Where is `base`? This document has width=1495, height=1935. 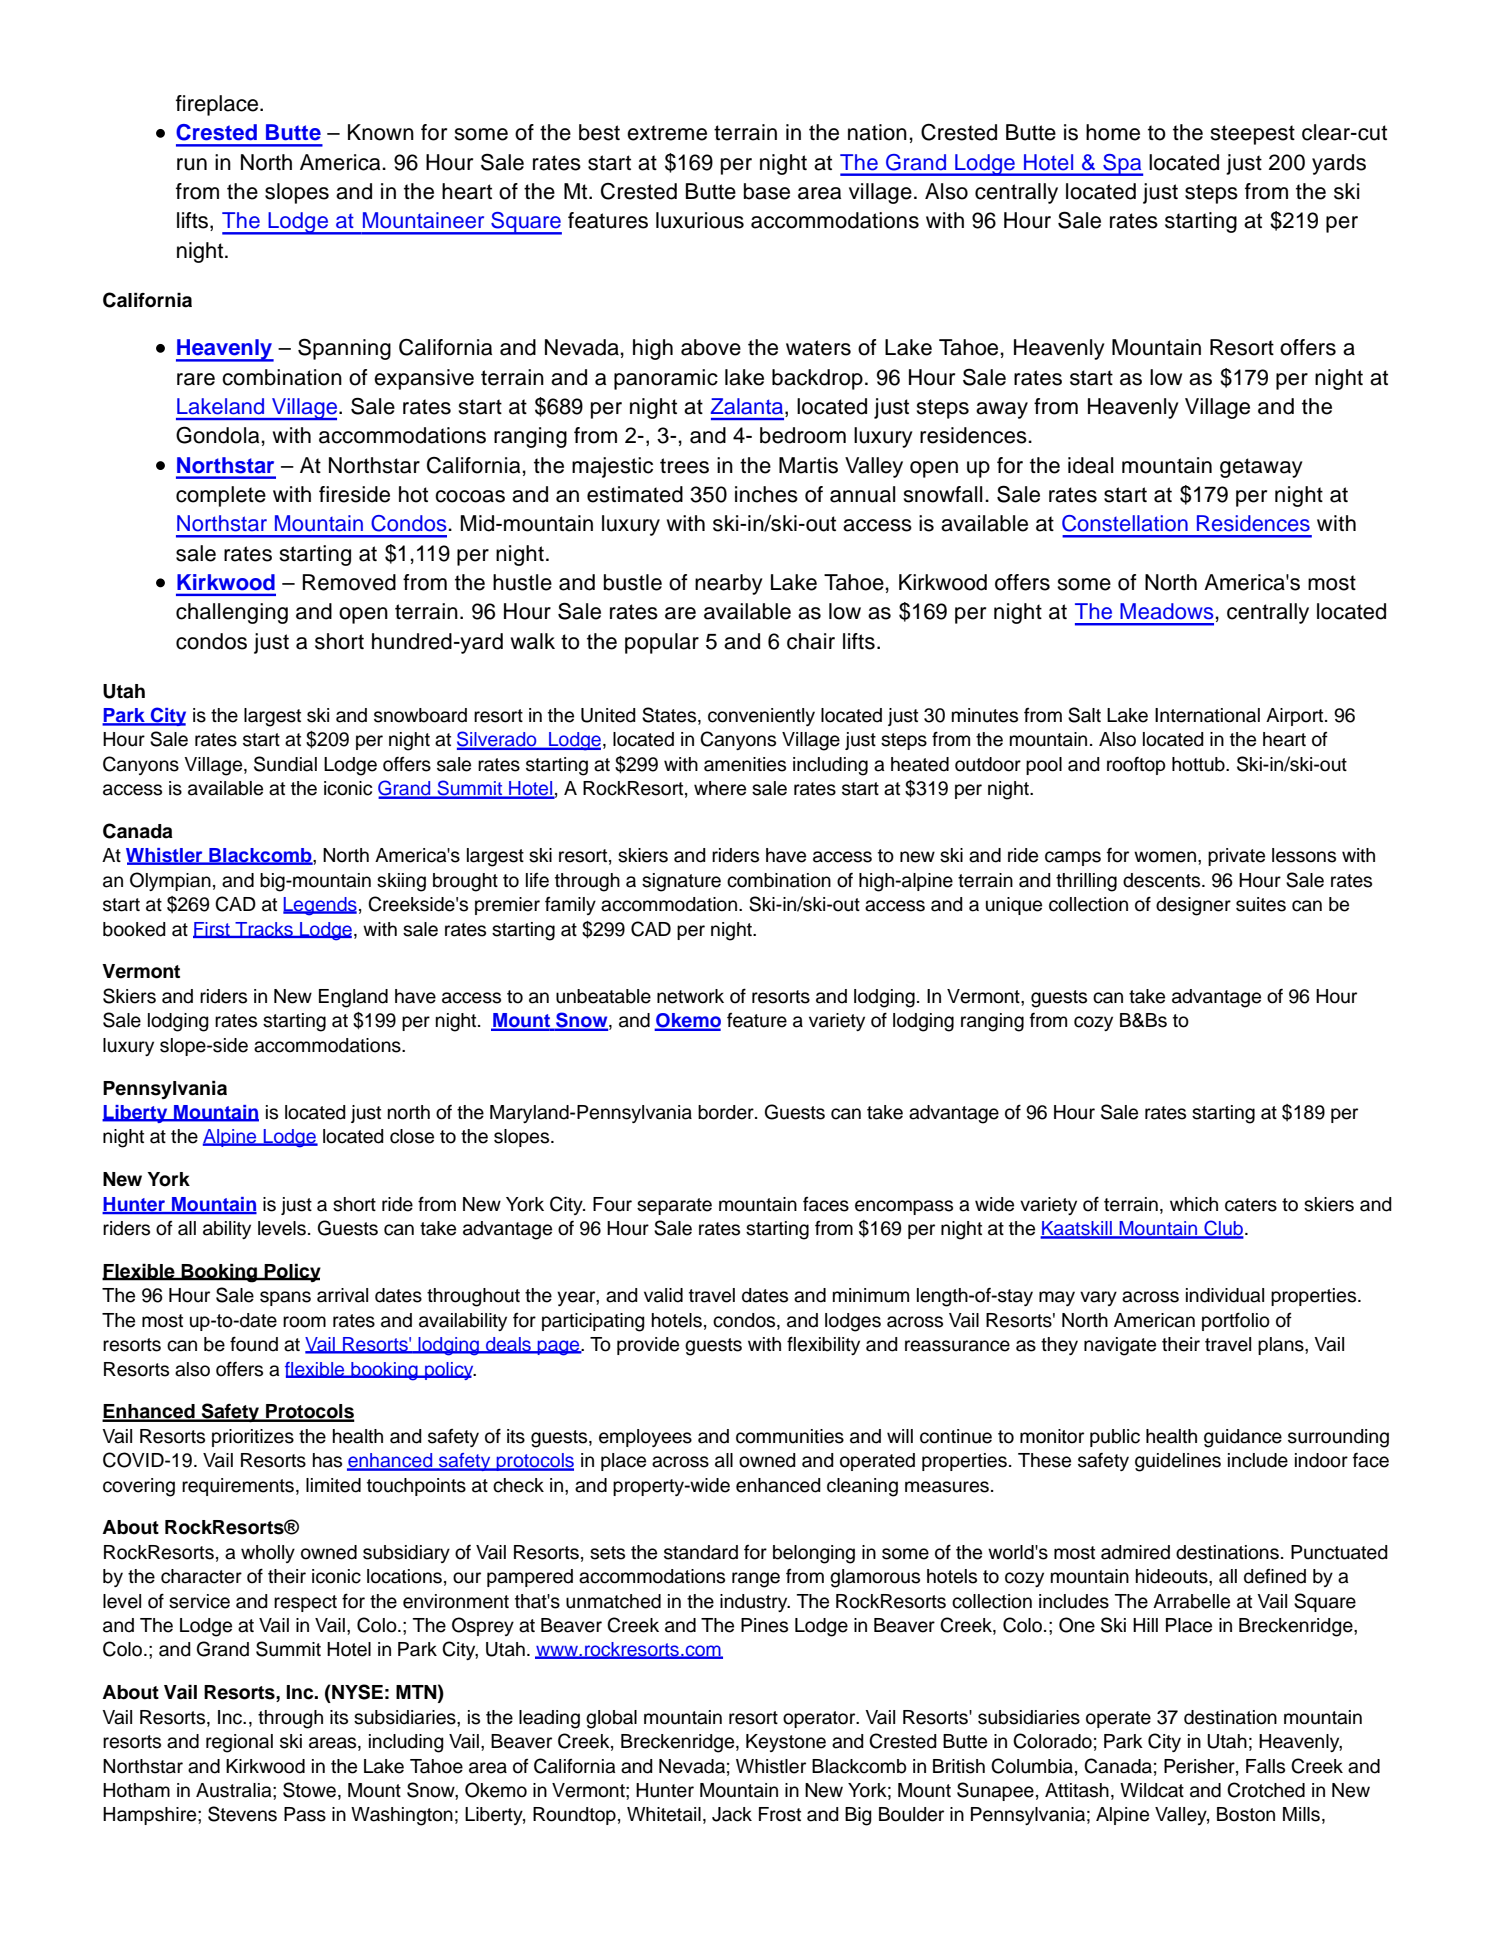 base is located at coordinates (767, 191).
